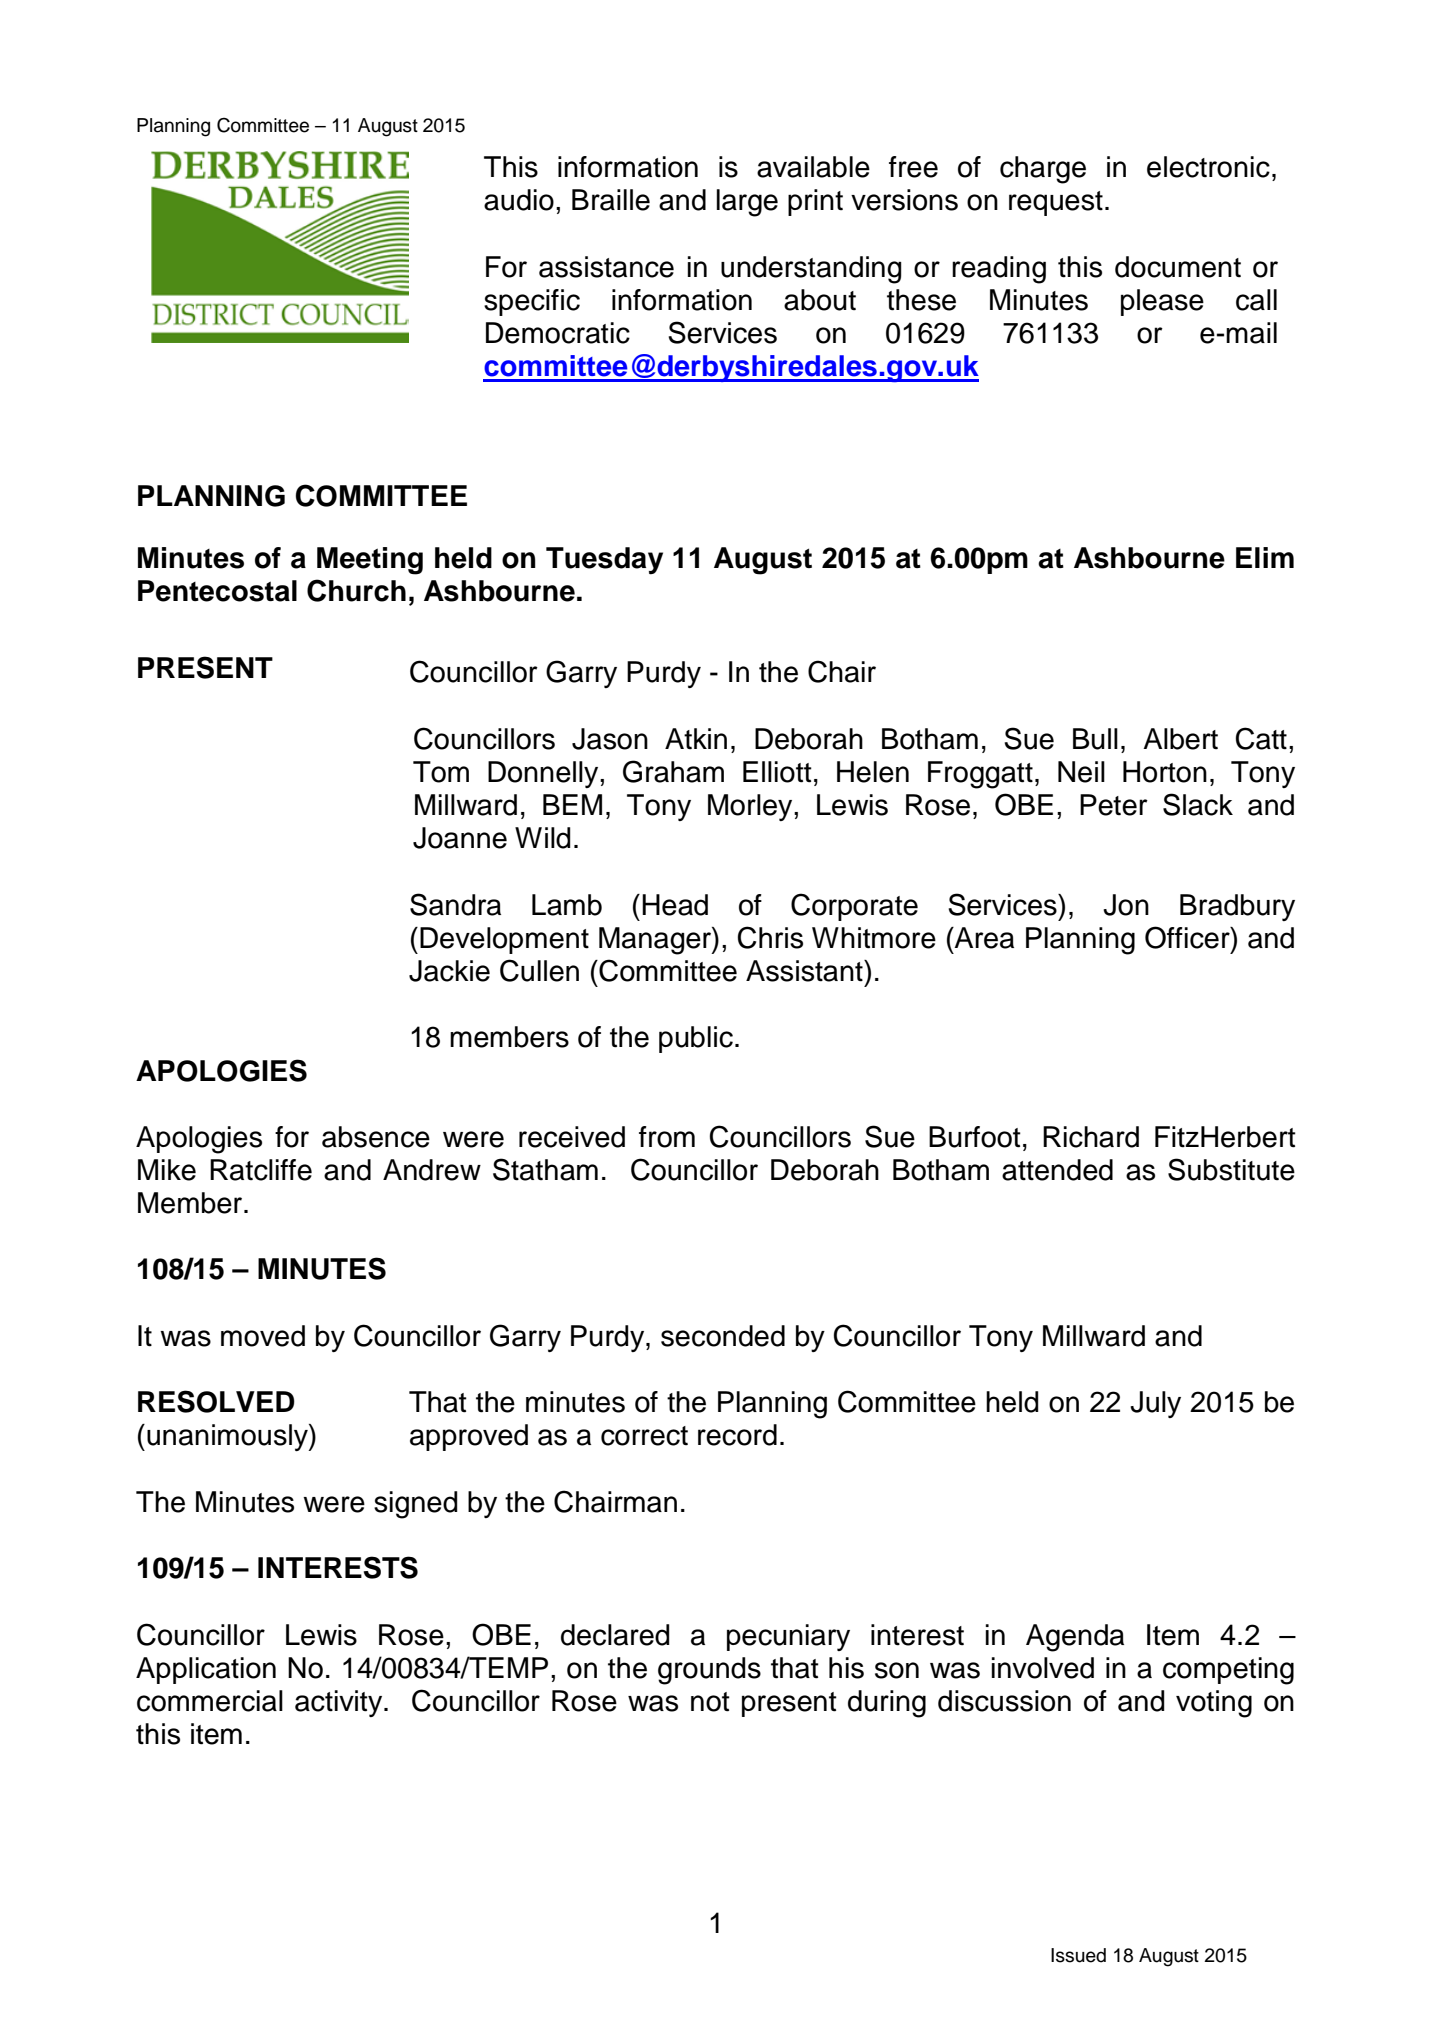 The width and height of the screenshot is (1432, 2025). I want to click on Jon, so click(1126, 905).
